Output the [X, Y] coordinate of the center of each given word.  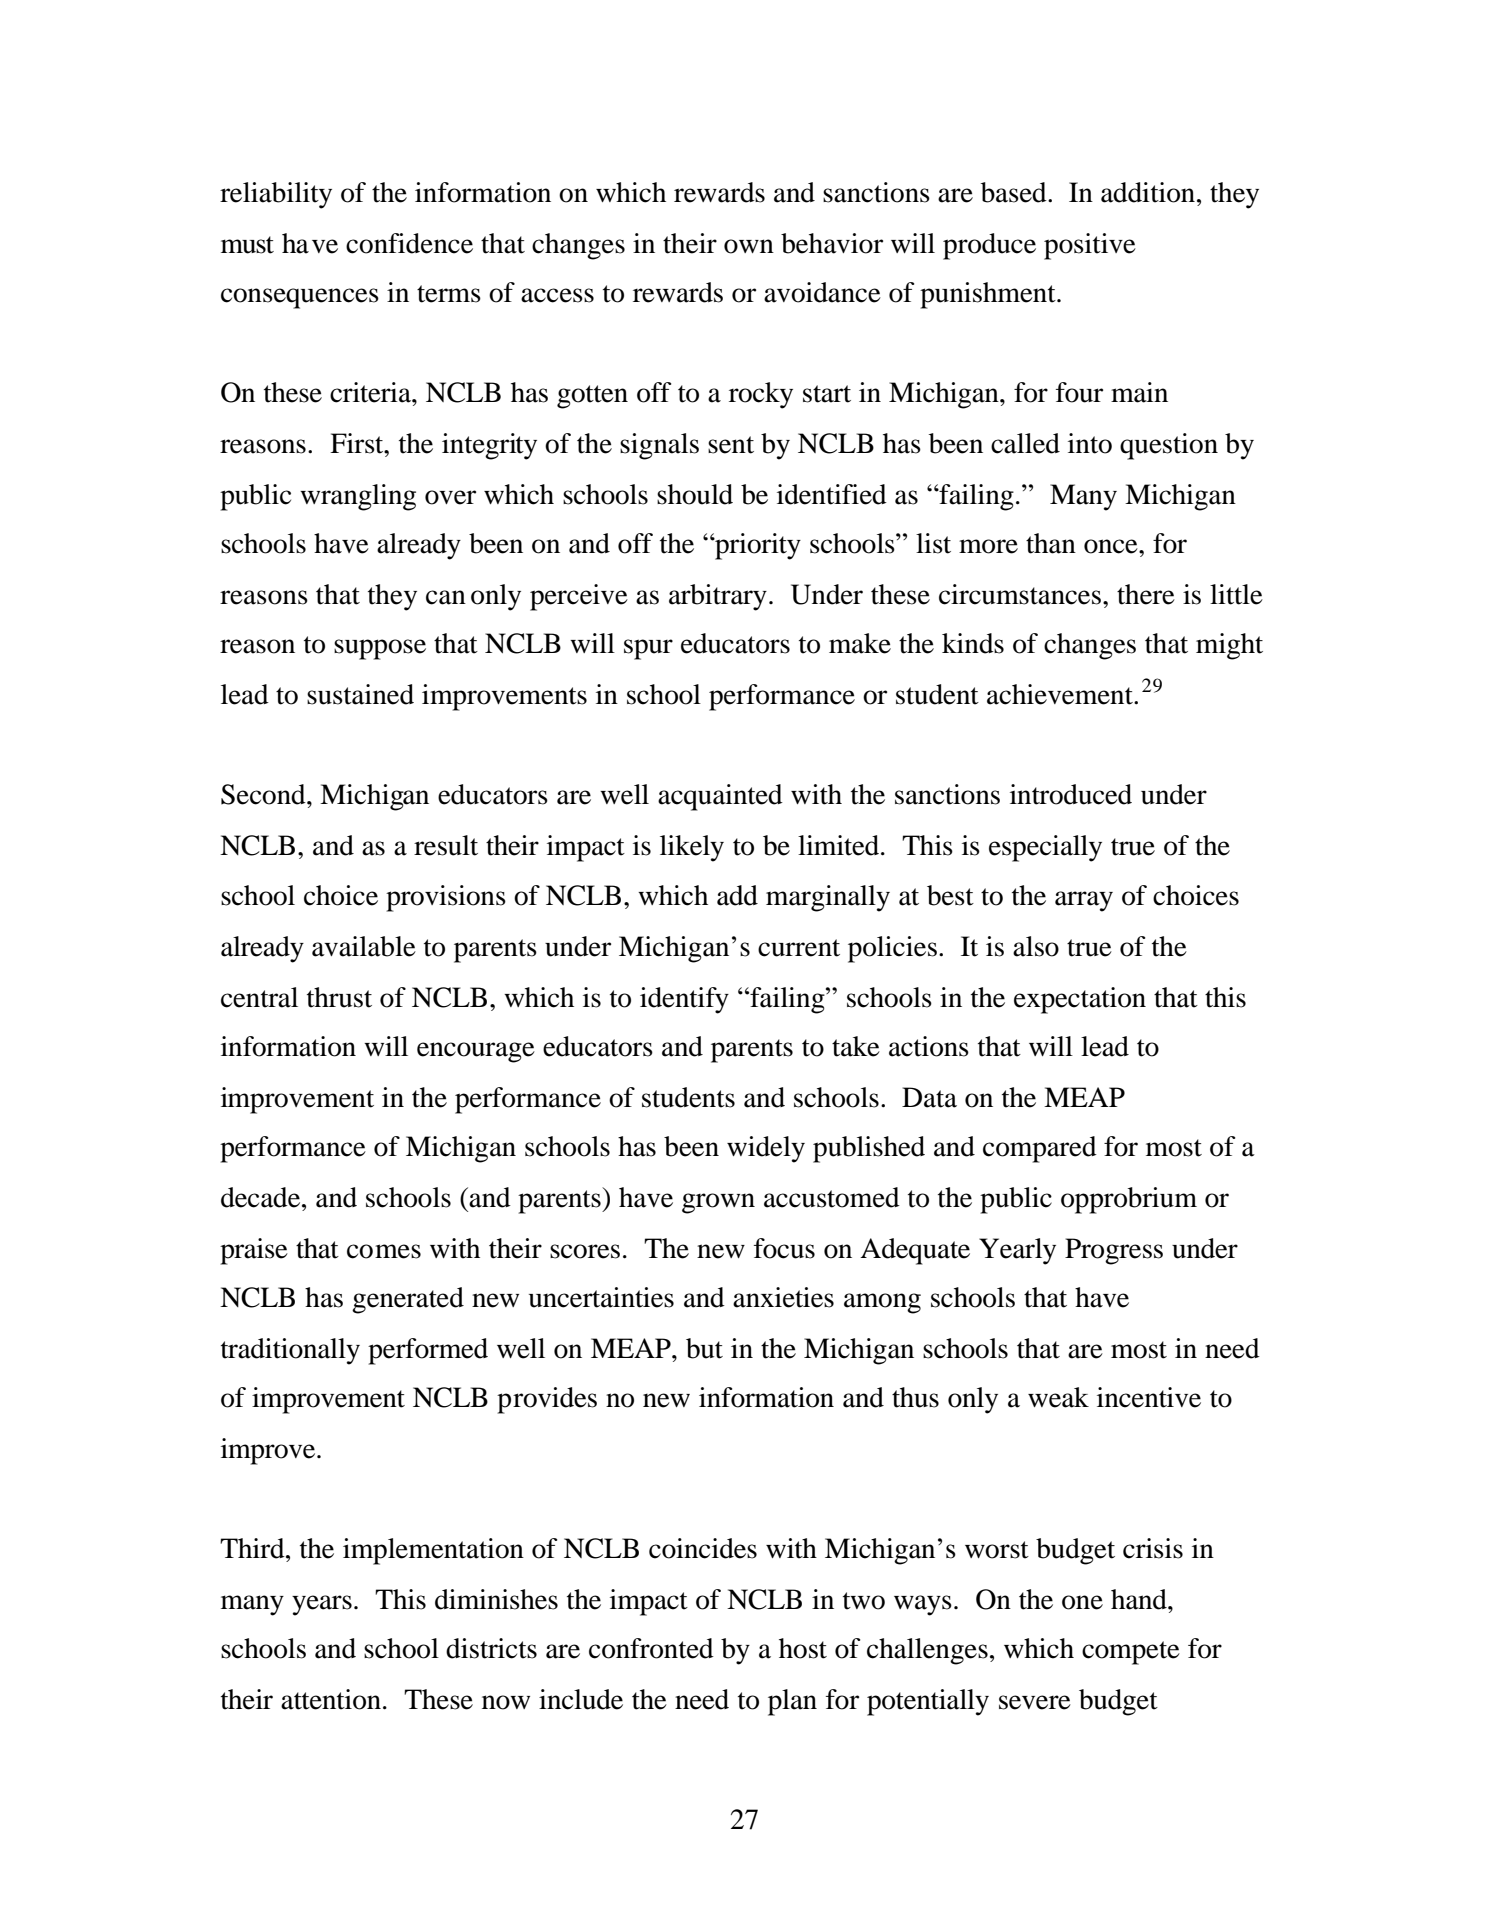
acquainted [720, 797]
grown [718, 1203]
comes [384, 1251]
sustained [360, 694]
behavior [832, 243]
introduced [1071, 794]
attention [331, 1699]
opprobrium [1129, 1200]
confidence [409, 243]
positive [1090, 246]
